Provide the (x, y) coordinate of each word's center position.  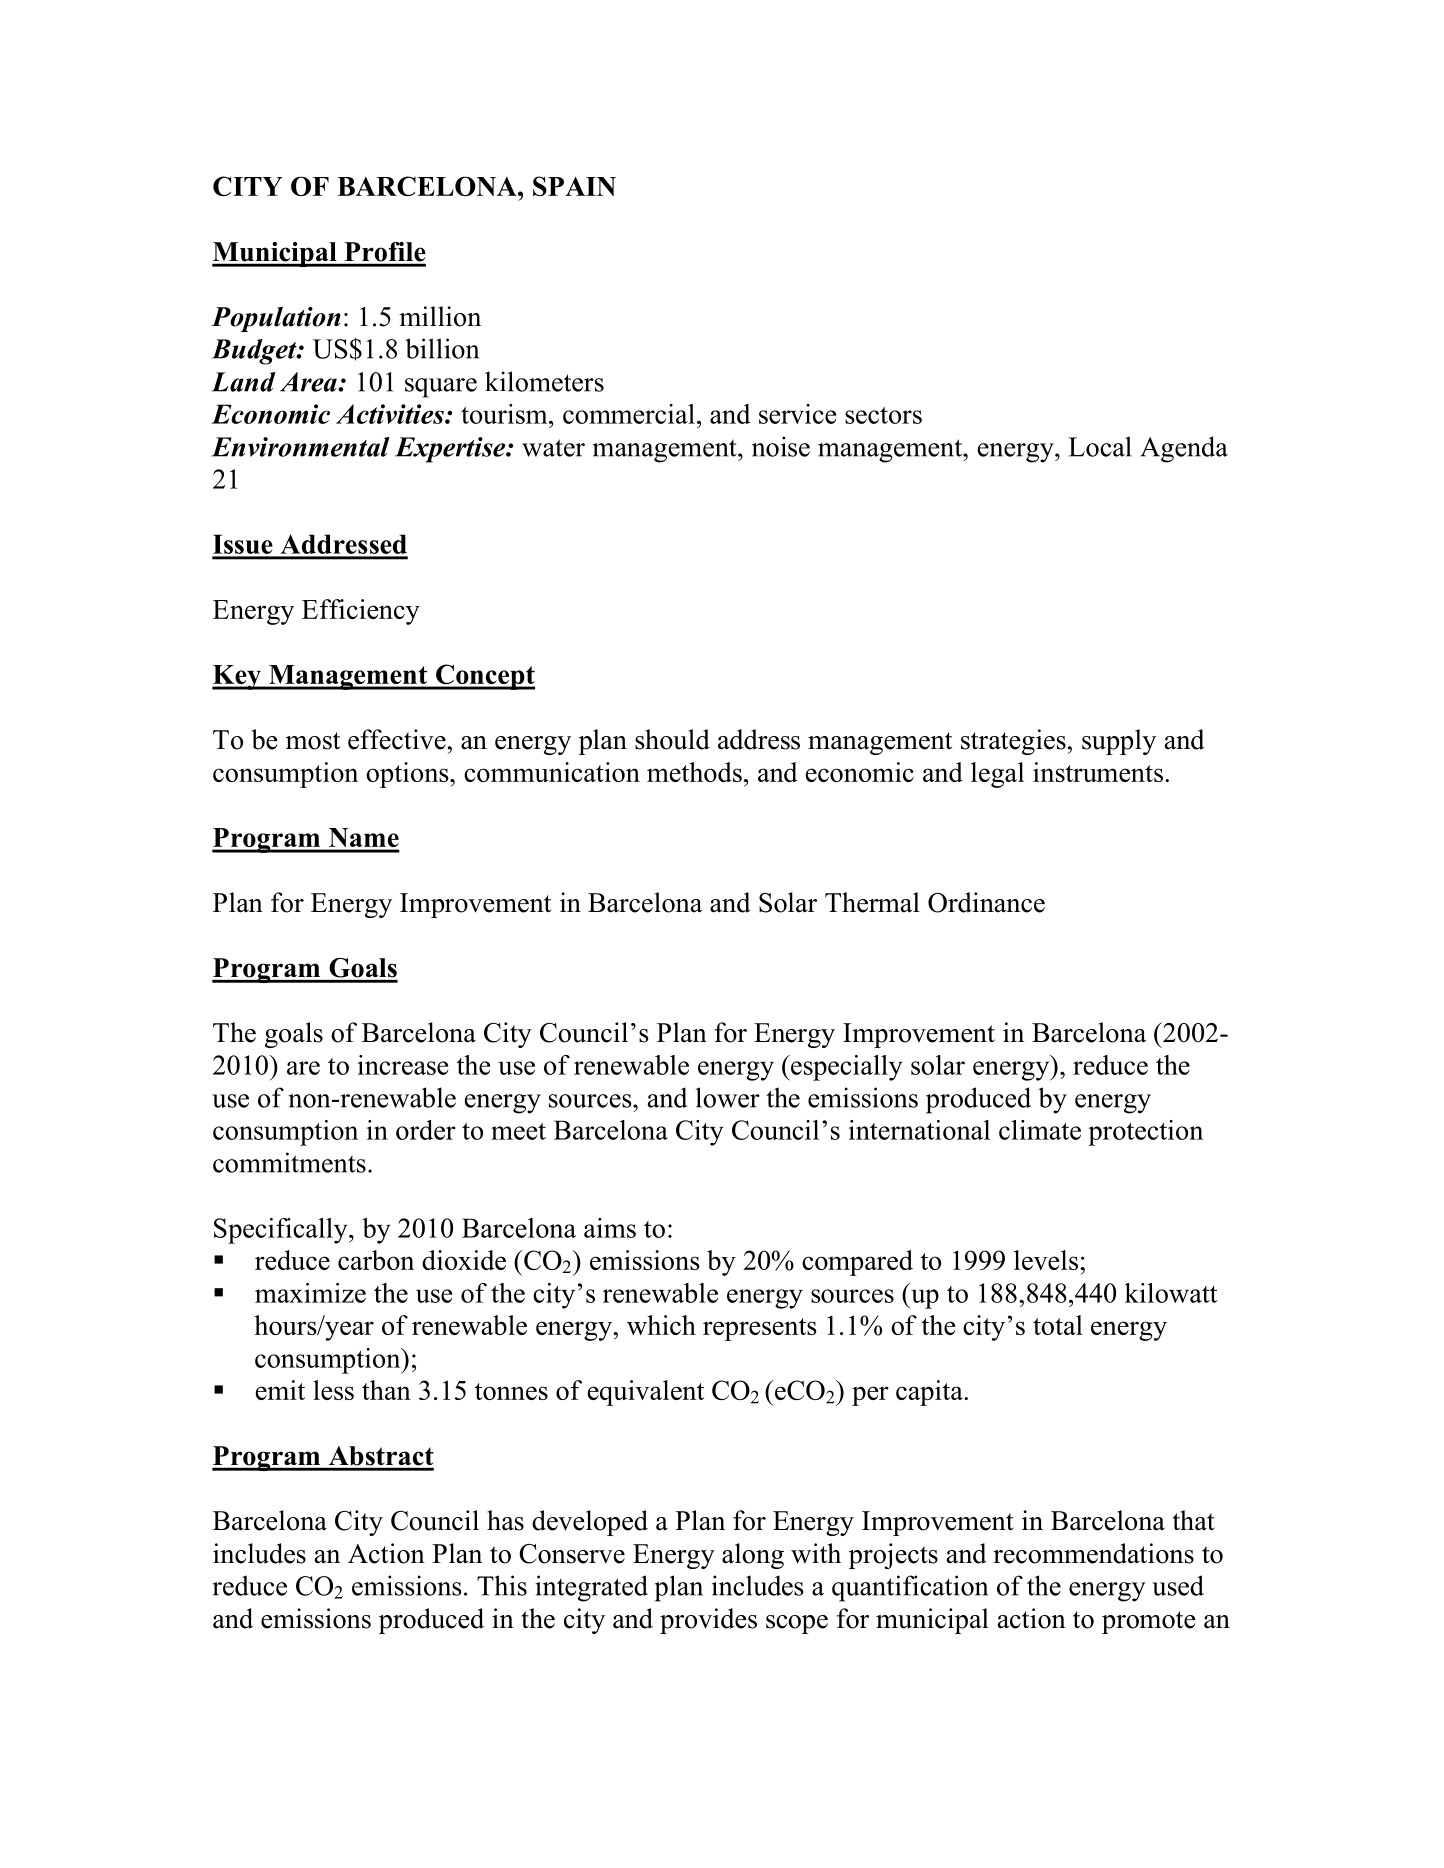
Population (276, 319)
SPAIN (574, 186)
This (502, 1585)
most (313, 741)
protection (1145, 1133)
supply (1119, 742)
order (426, 1130)
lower (728, 1097)
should (672, 739)
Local (1100, 446)
